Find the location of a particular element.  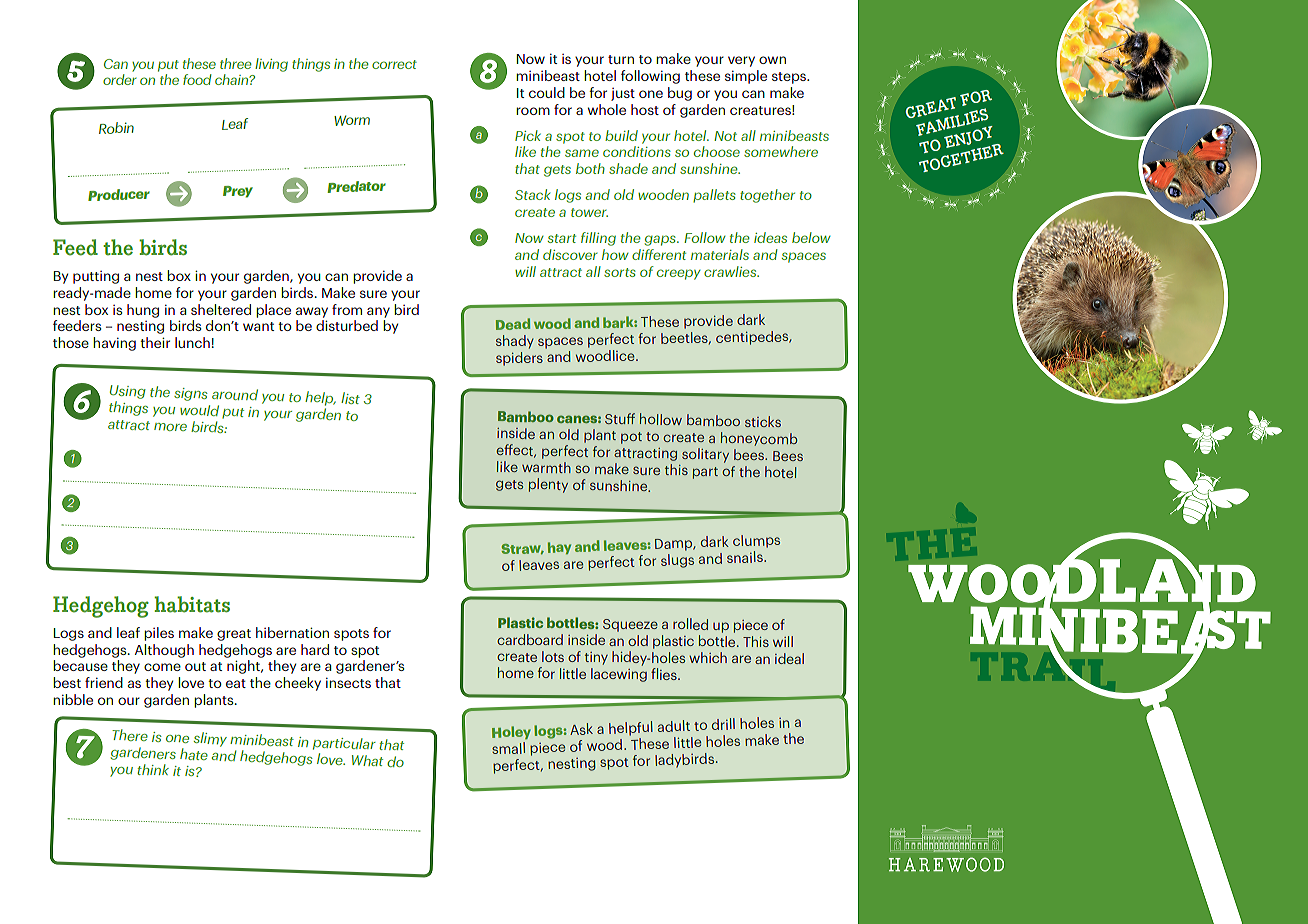

correct is located at coordinates (394, 64).
